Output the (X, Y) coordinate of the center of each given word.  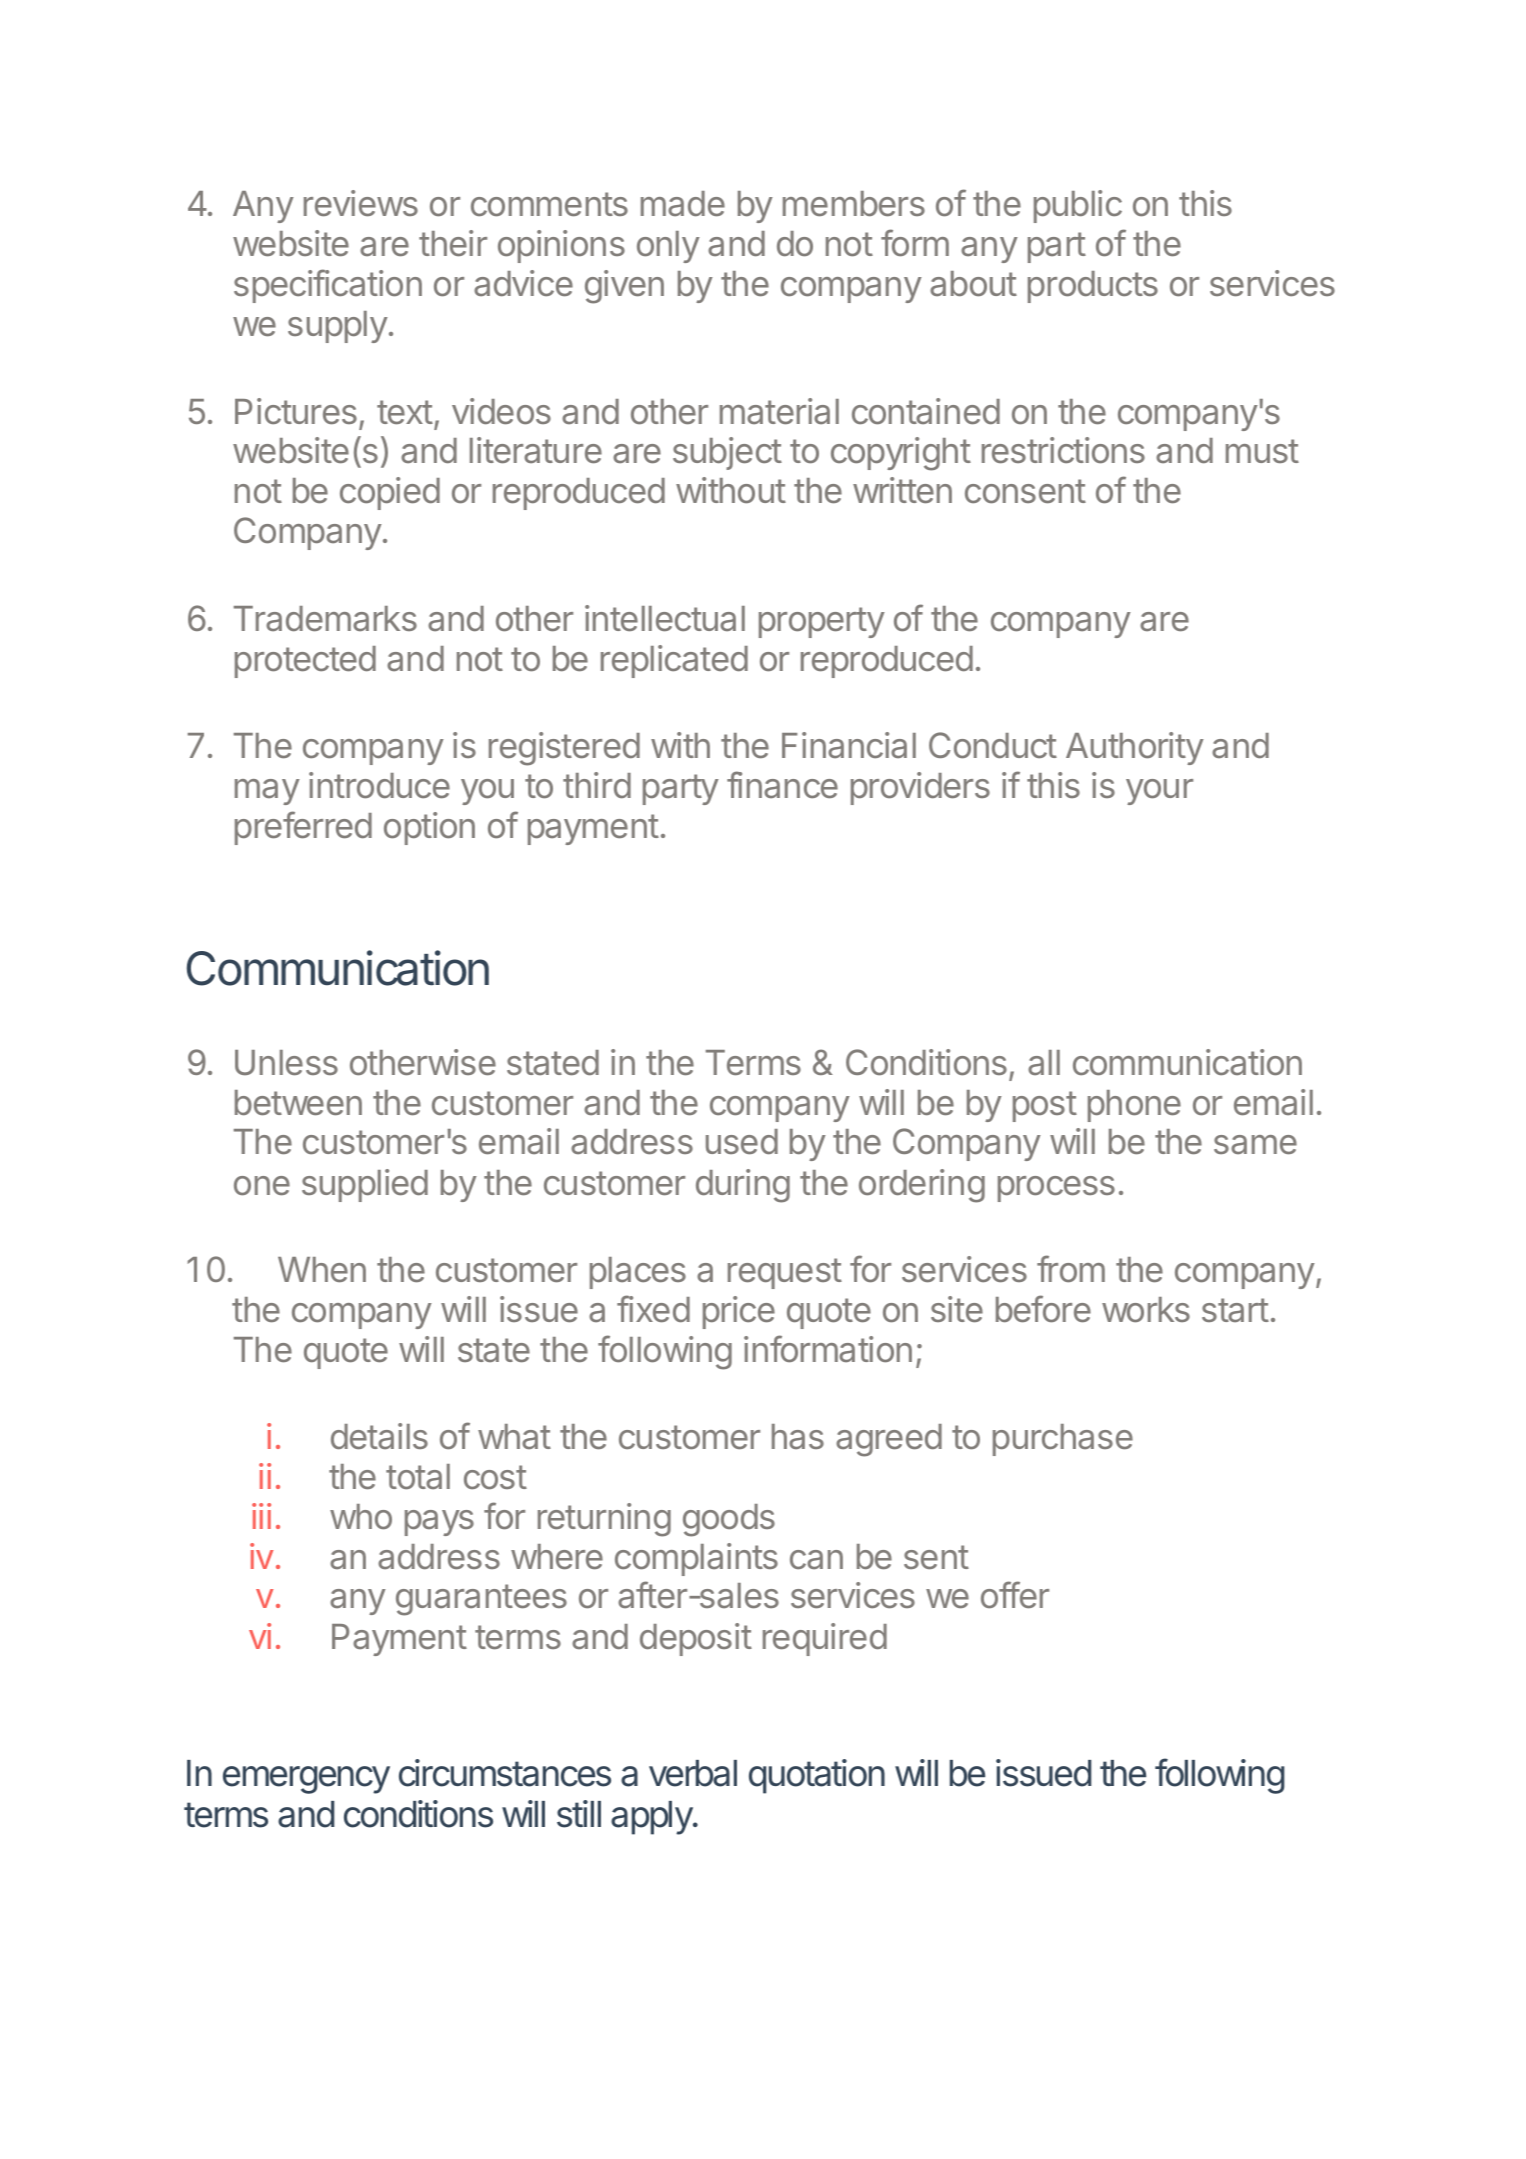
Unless (286, 1063)
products (1093, 287)
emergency (306, 1780)
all (1044, 1063)
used (742, 1142)
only (668, 247)
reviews (361, 203)
